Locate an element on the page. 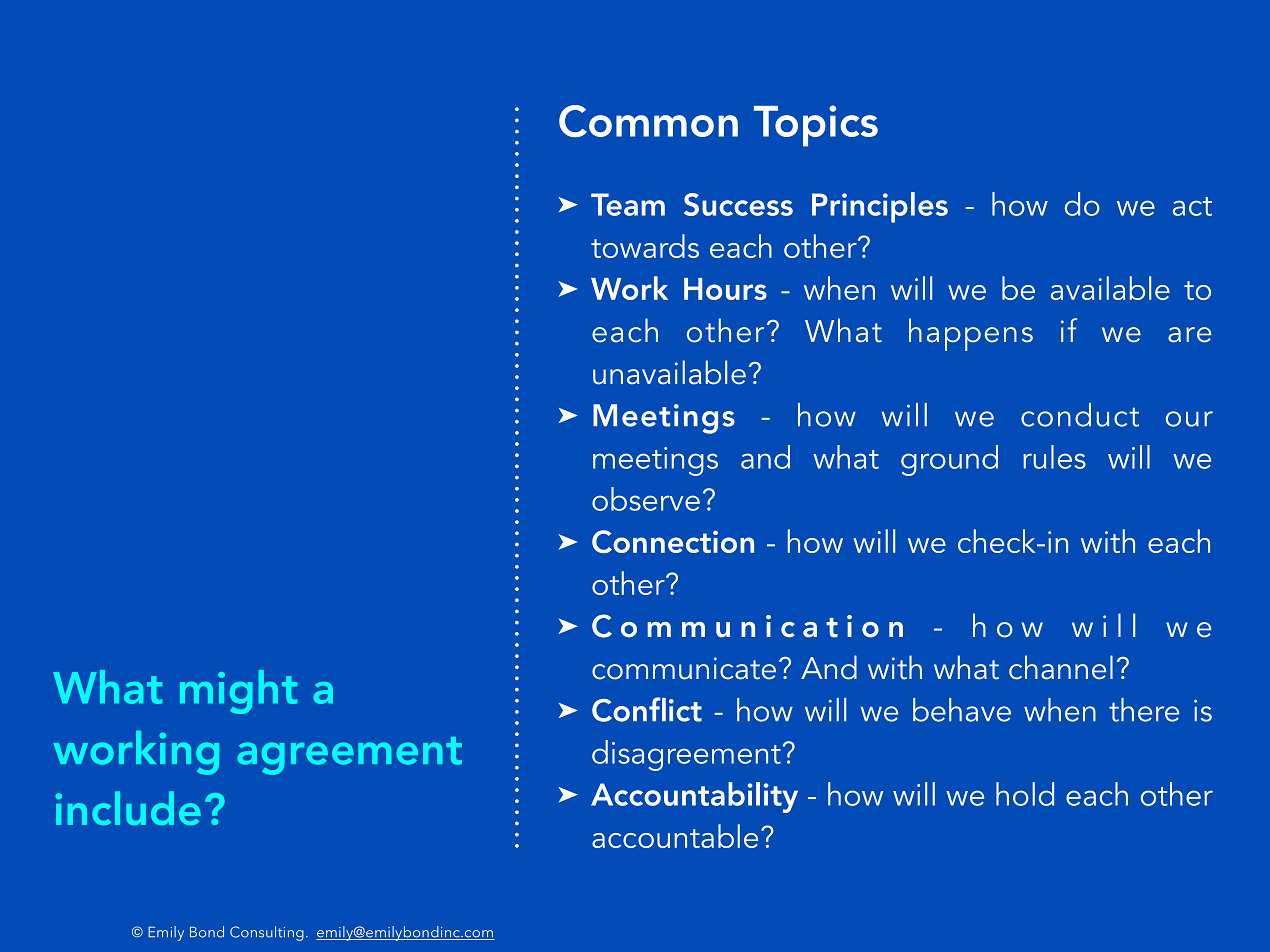 Image resolution: width=1270 pixels, height=952 pixels. Team is located at coordinates (628, 204).
